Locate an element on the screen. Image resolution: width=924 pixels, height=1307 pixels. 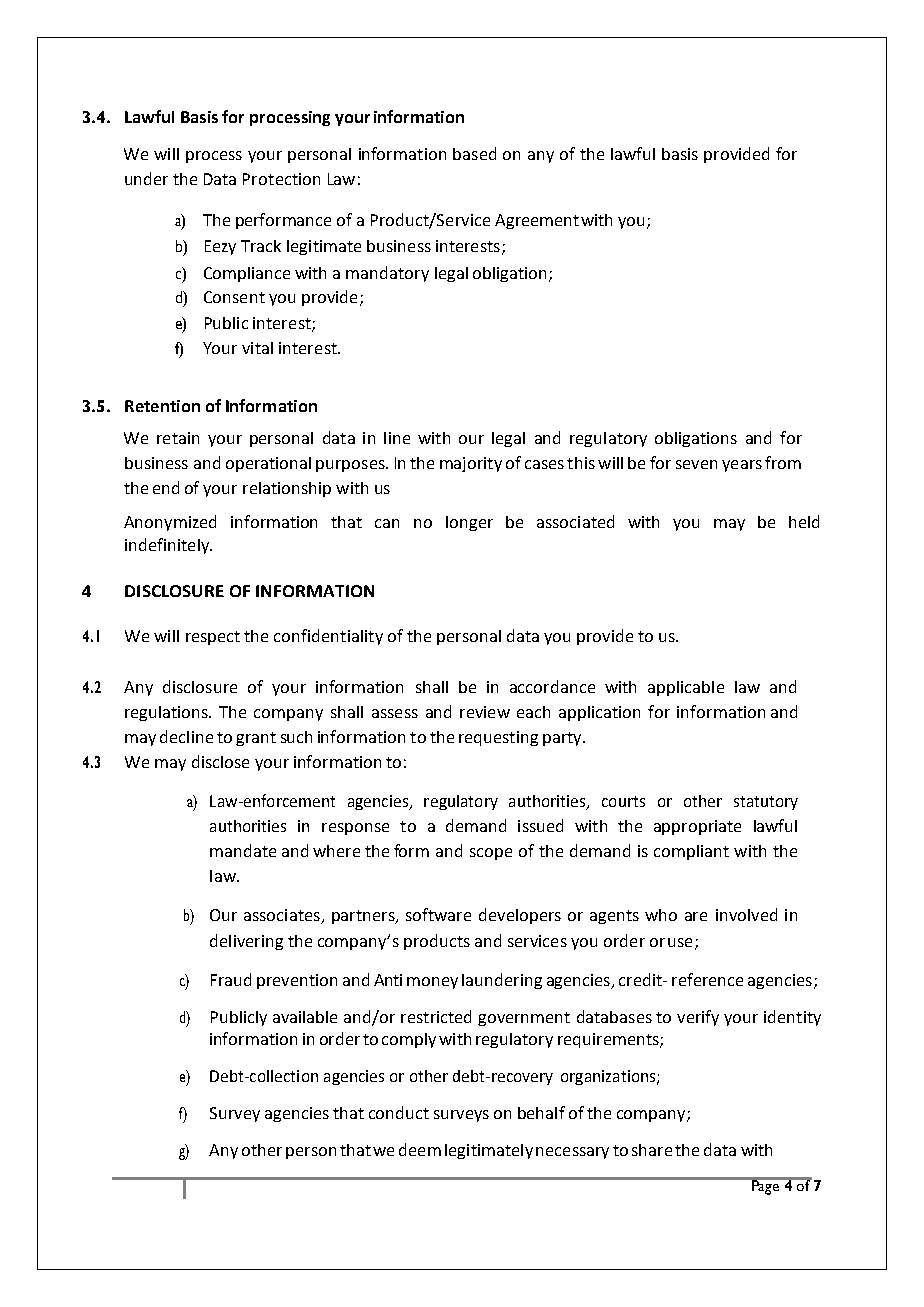
majority is located at coordinates (471, 464).
